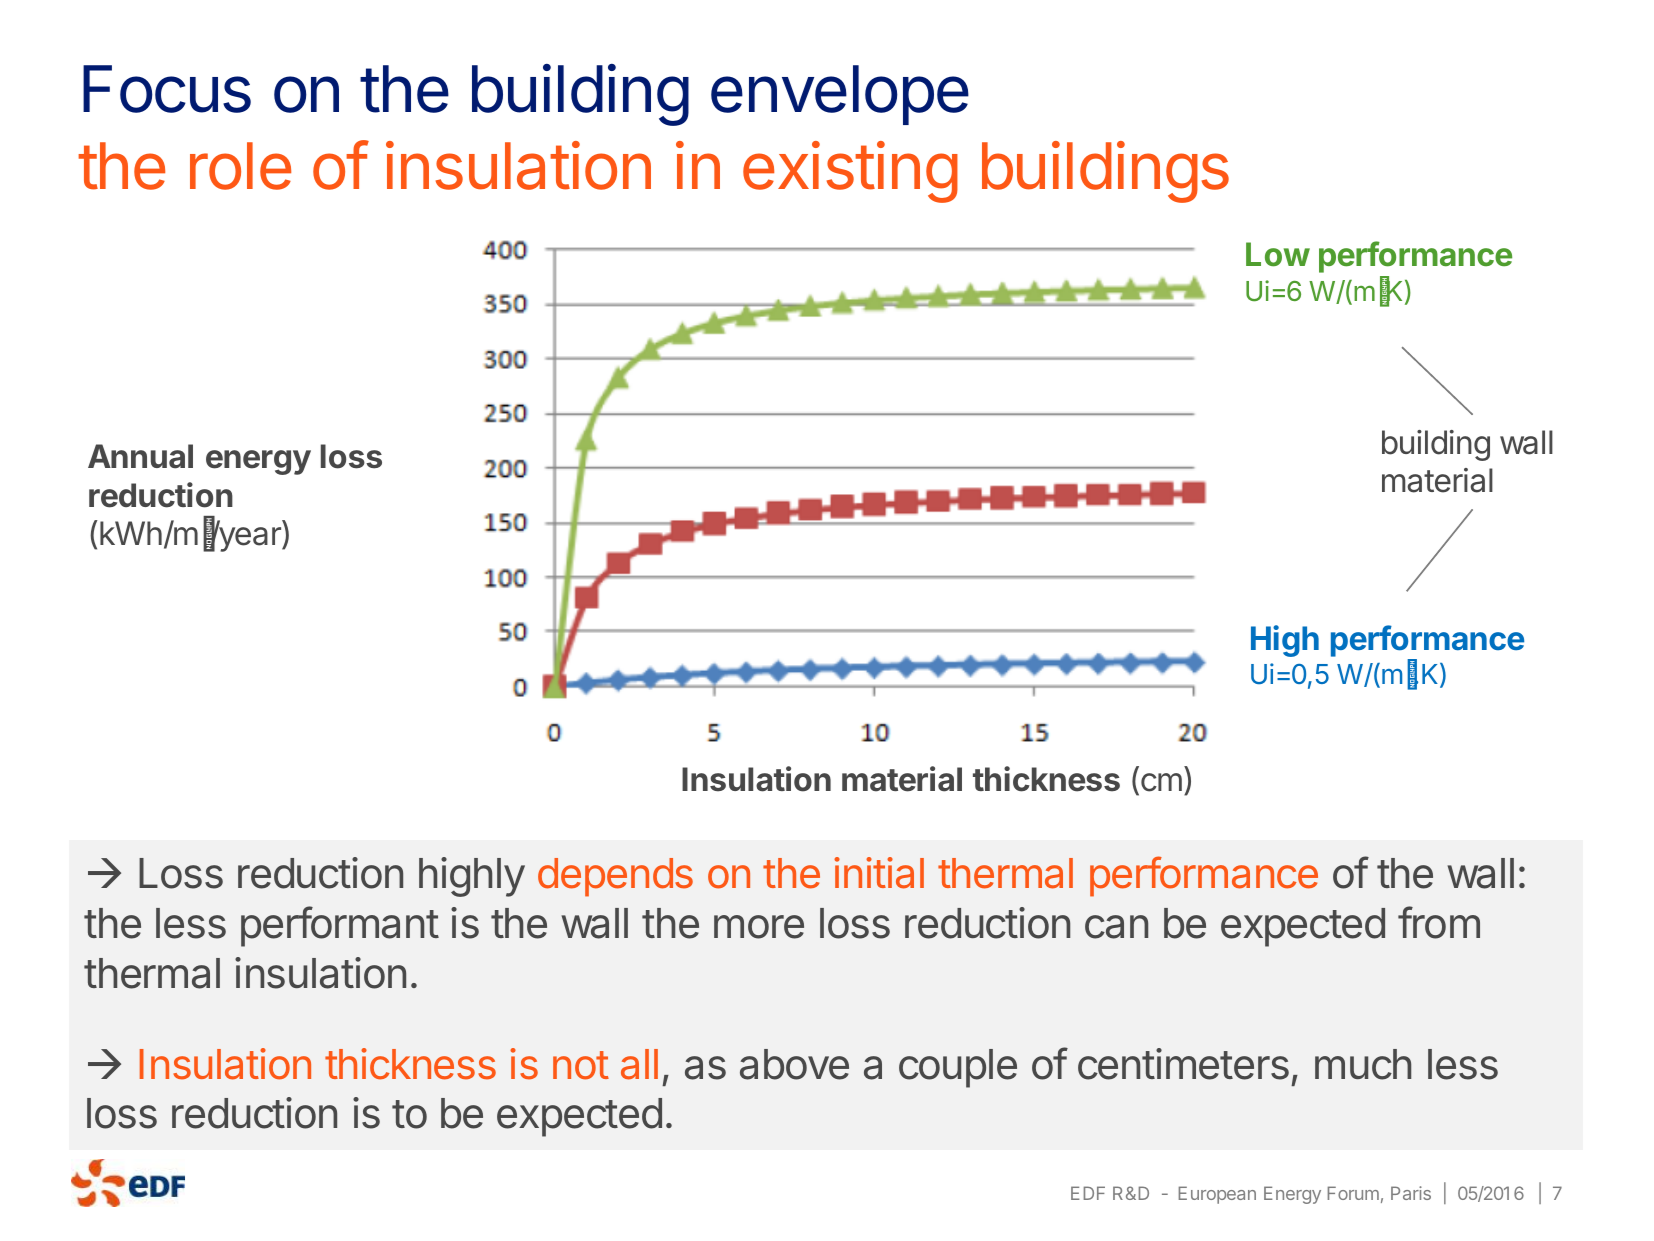 The width and height of the screenshot is (1654, 1241). Describe the element at coordinates (759, 927) in the screenshot. I see `more` at that location.
